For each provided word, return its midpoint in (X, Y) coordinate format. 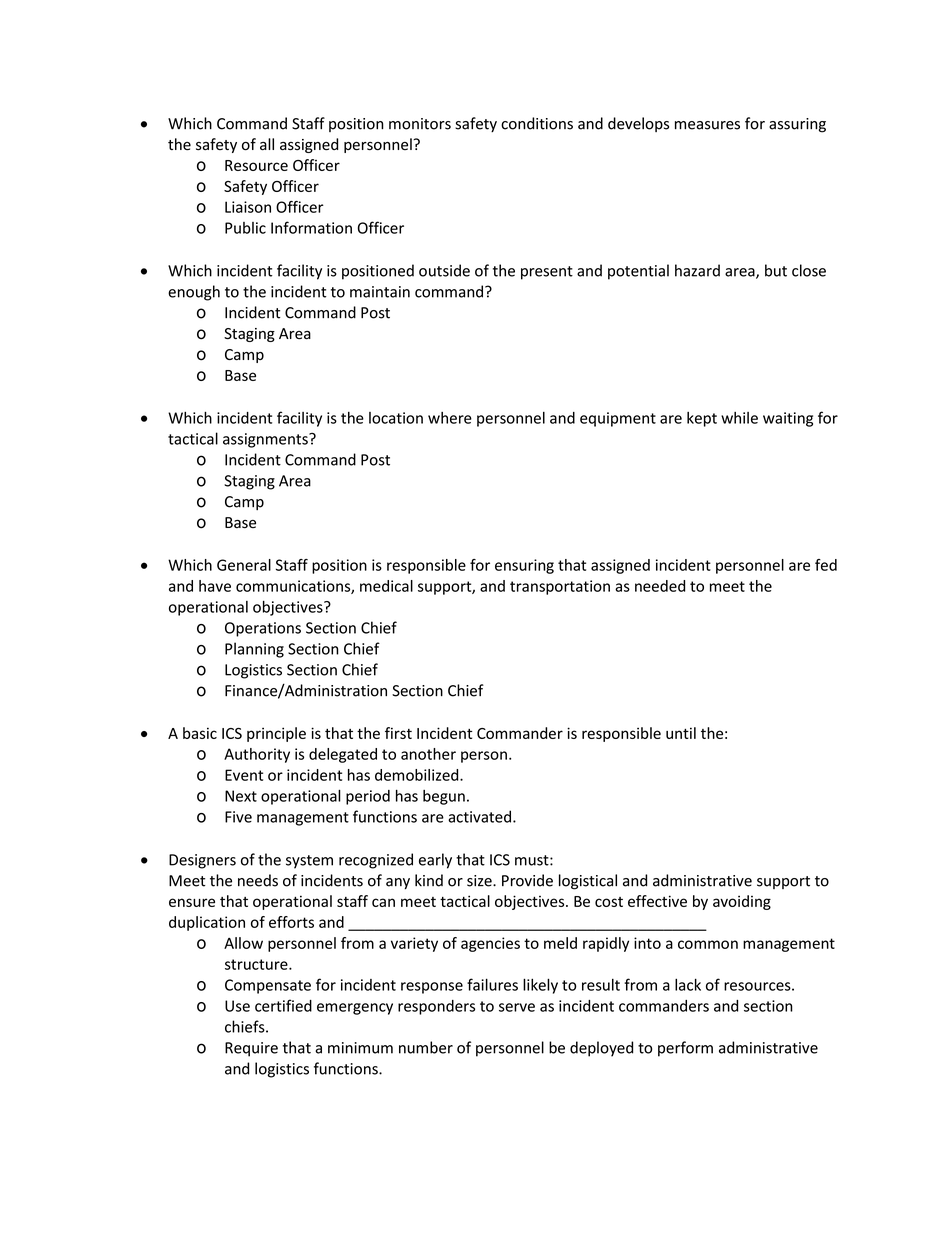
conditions (537, 123)
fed (826, 565)
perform (685, 1049)
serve (517, 1007)
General (244, 565)
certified (283, 1005)
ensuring (524, 566)
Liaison (248, 207)
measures (707, 125)
